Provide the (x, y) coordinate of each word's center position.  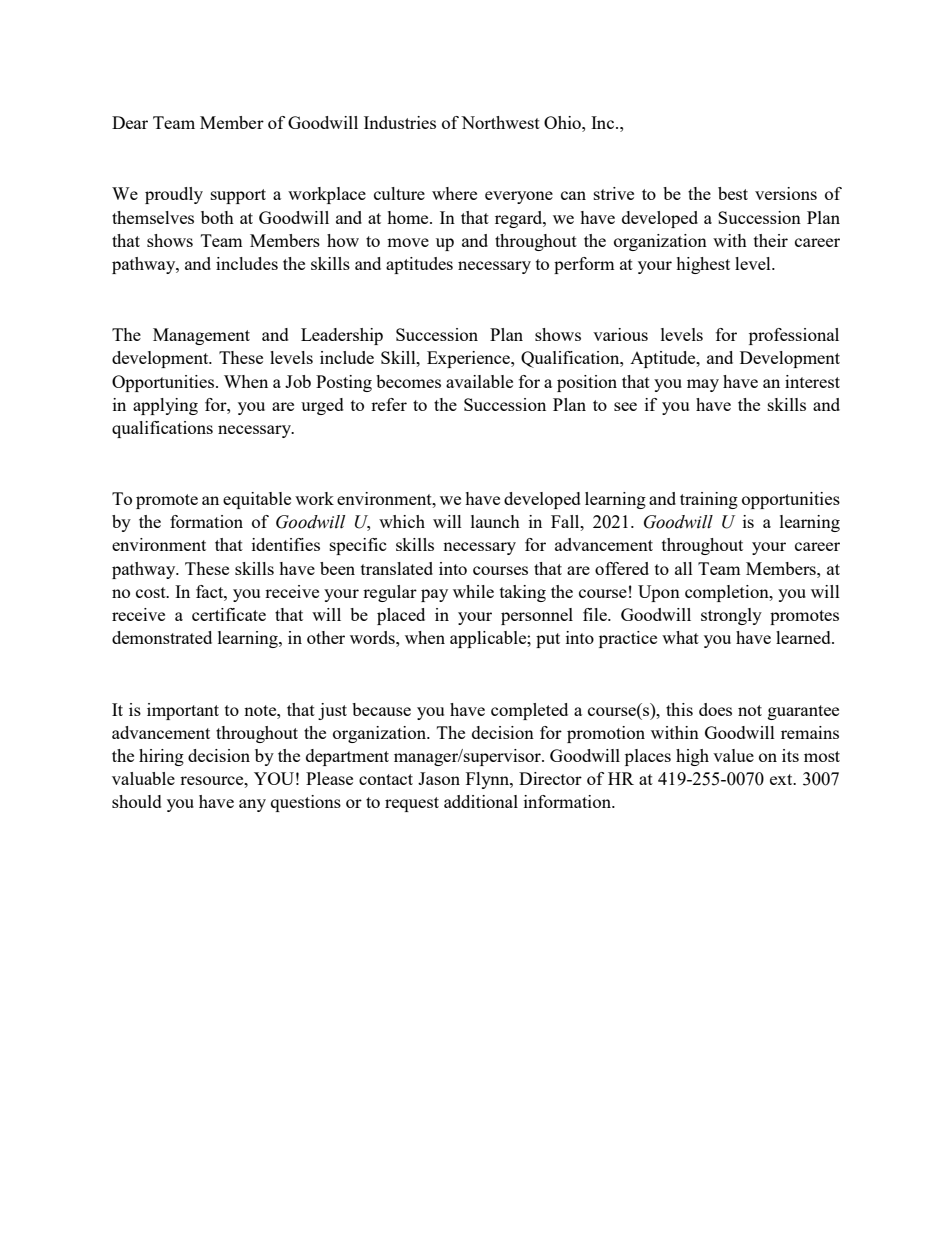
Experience (469, 359)
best (733, 193)
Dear (130, 122)
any (252, 805)
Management (201, 336)
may (703, 385)
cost (152, 592)
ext (782, 779)
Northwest (500, 122)
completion (728, 593)
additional (481, 801)
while (473, 591)
